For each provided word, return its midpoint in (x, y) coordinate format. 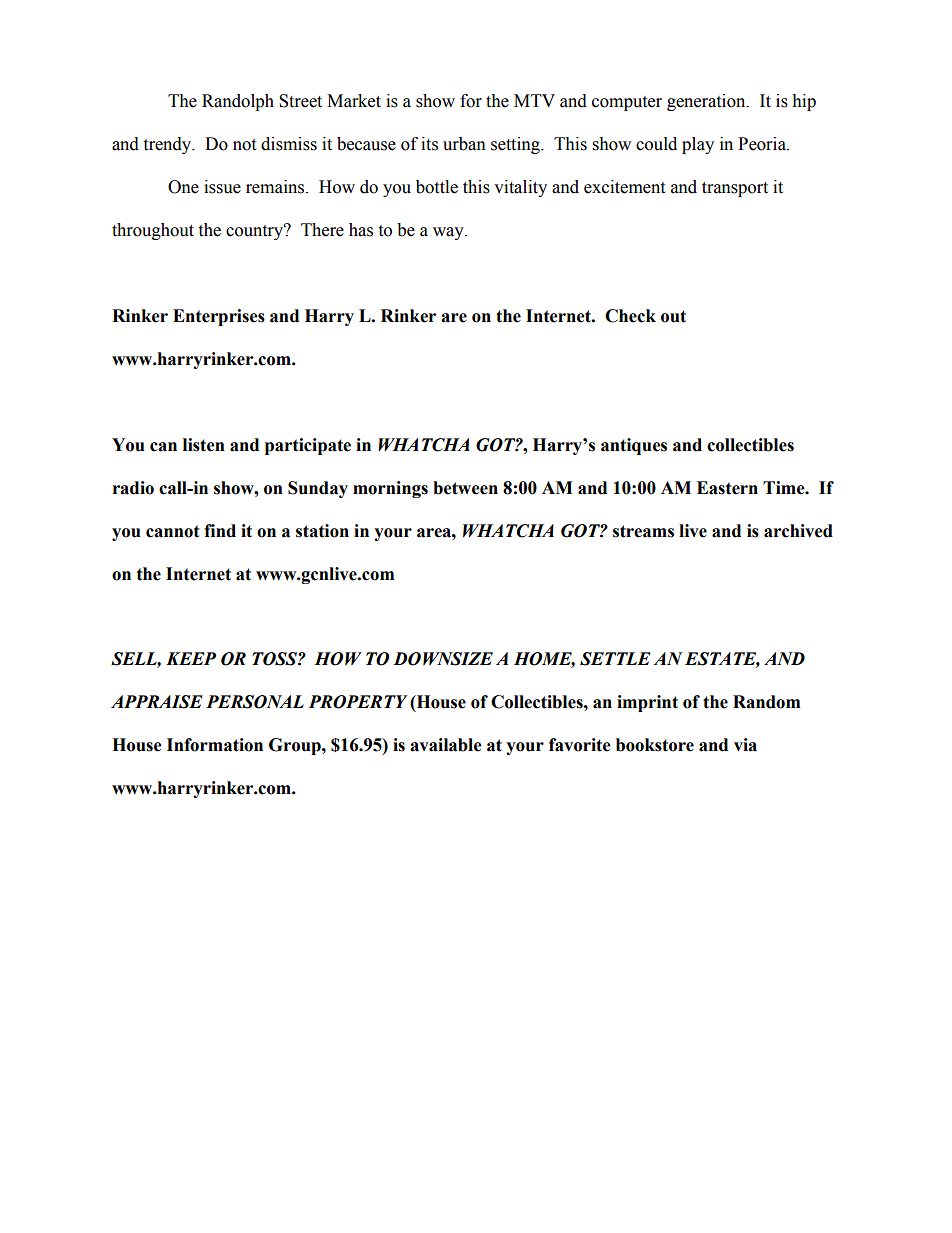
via (745, 745)
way (449, 233)
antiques (634, 446)
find (220, 531)
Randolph (238, 102)
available (446, 745)
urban (464, 144)
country (255, 232)
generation (707, 102)
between (465, 488)
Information (215, 745)
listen (204, 445)
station (322, 531)
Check (630, 316)
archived (798, 531)
